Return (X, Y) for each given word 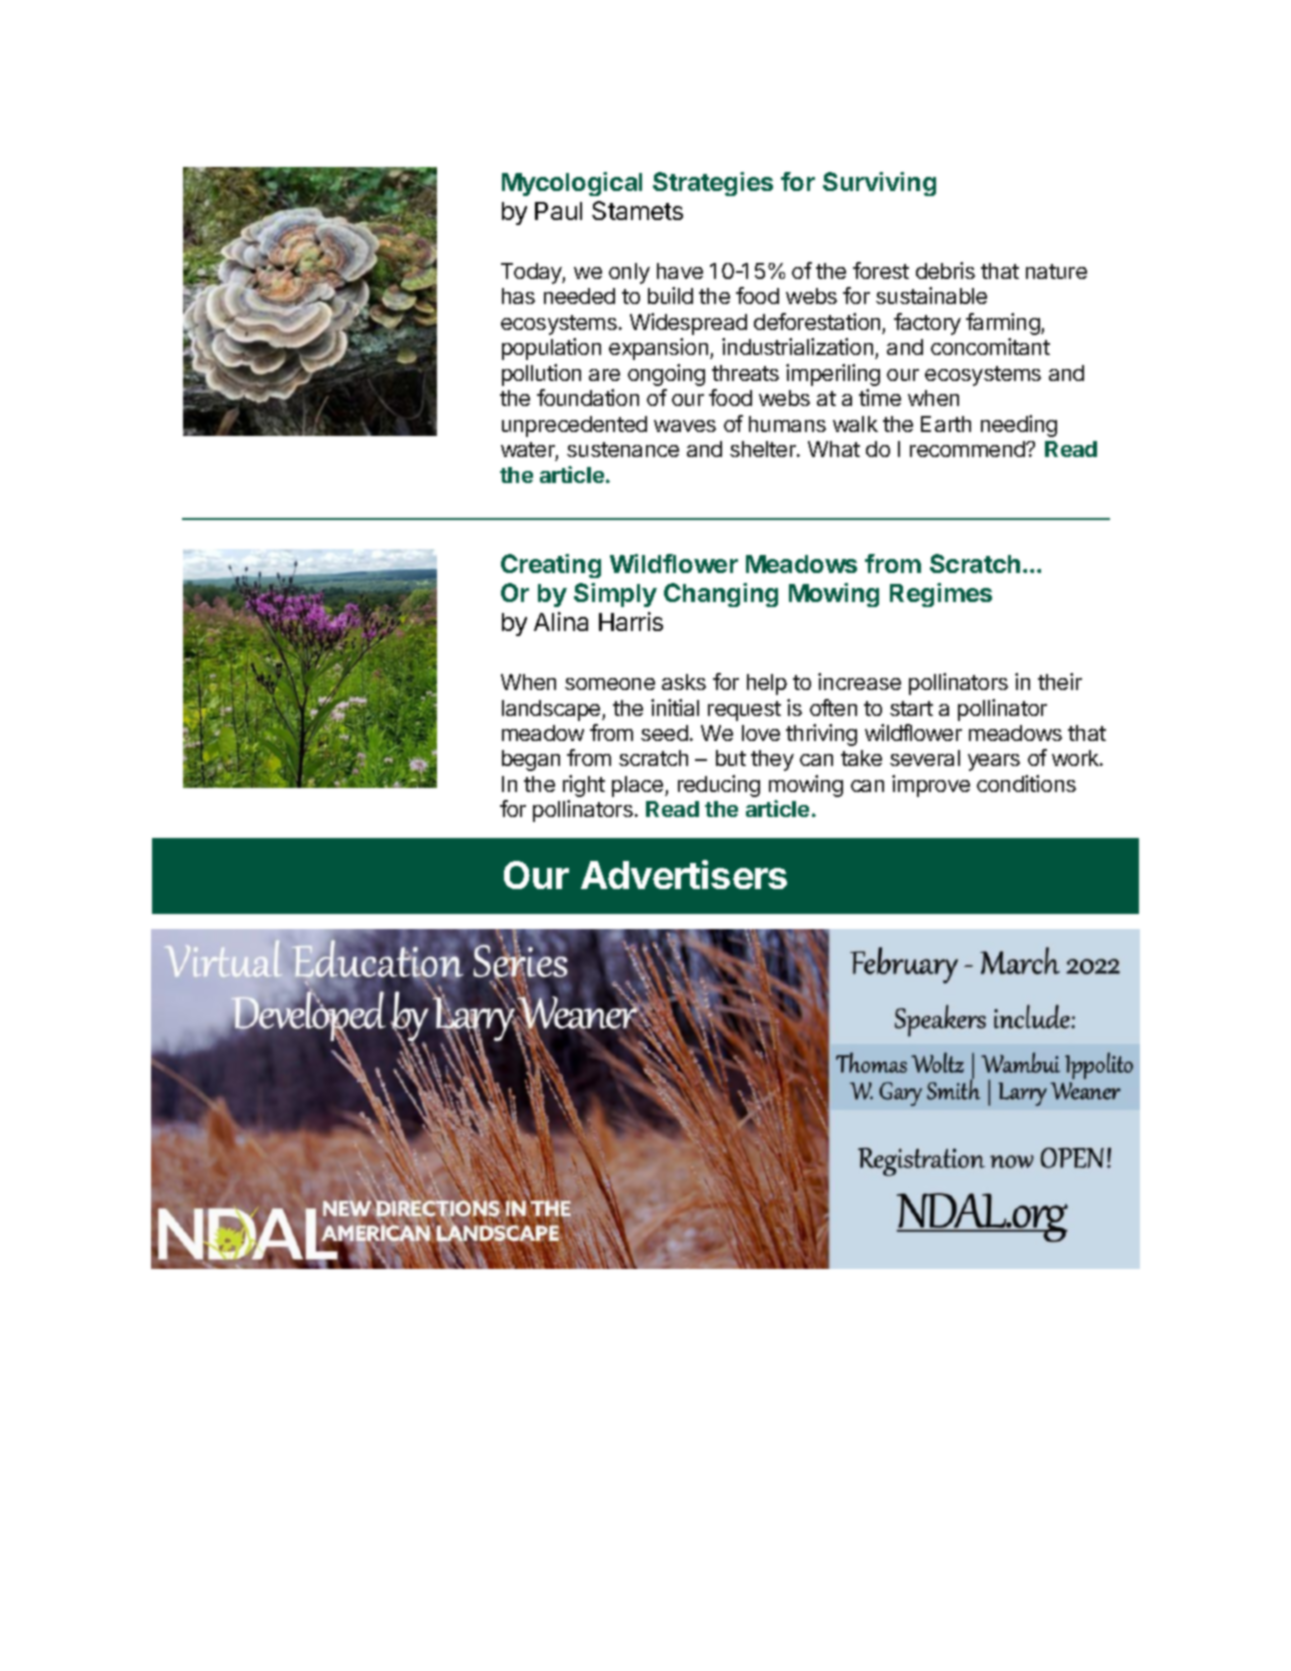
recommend (968, 449)
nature (1056, 271)
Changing (721, 595)
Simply (615, 595)
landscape (552, 710)
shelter (764, 449)
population (551, 349)
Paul (558, 211)
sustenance (623, 449)
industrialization (799, 348)
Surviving (879, 184)
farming (1004, 324)
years (994, 762)
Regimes (941, 595)
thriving (821, 735)
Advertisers (684, 874)
